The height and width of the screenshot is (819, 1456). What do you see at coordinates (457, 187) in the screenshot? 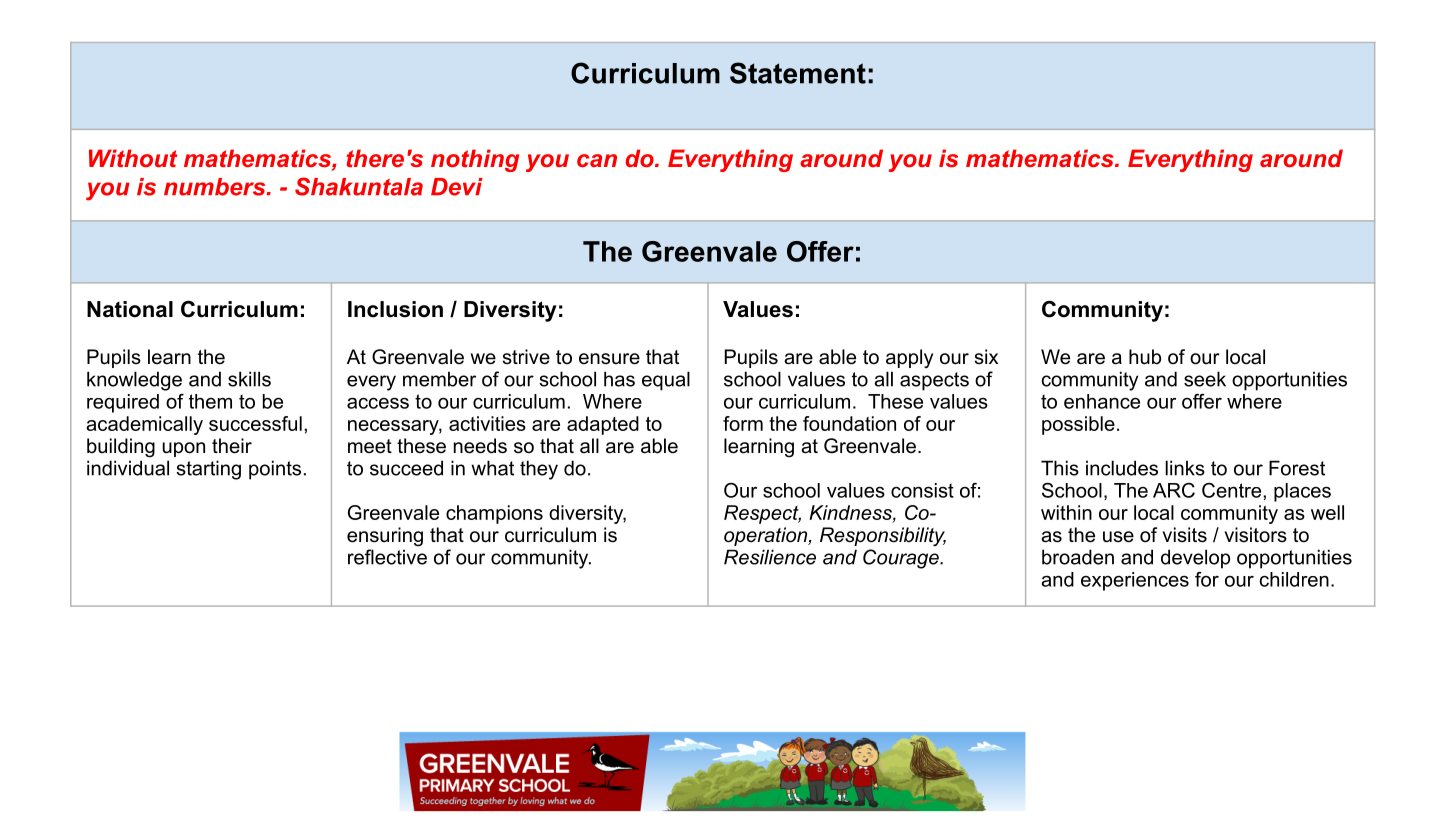
I see `Devi` at bounding box center [457, 187].
